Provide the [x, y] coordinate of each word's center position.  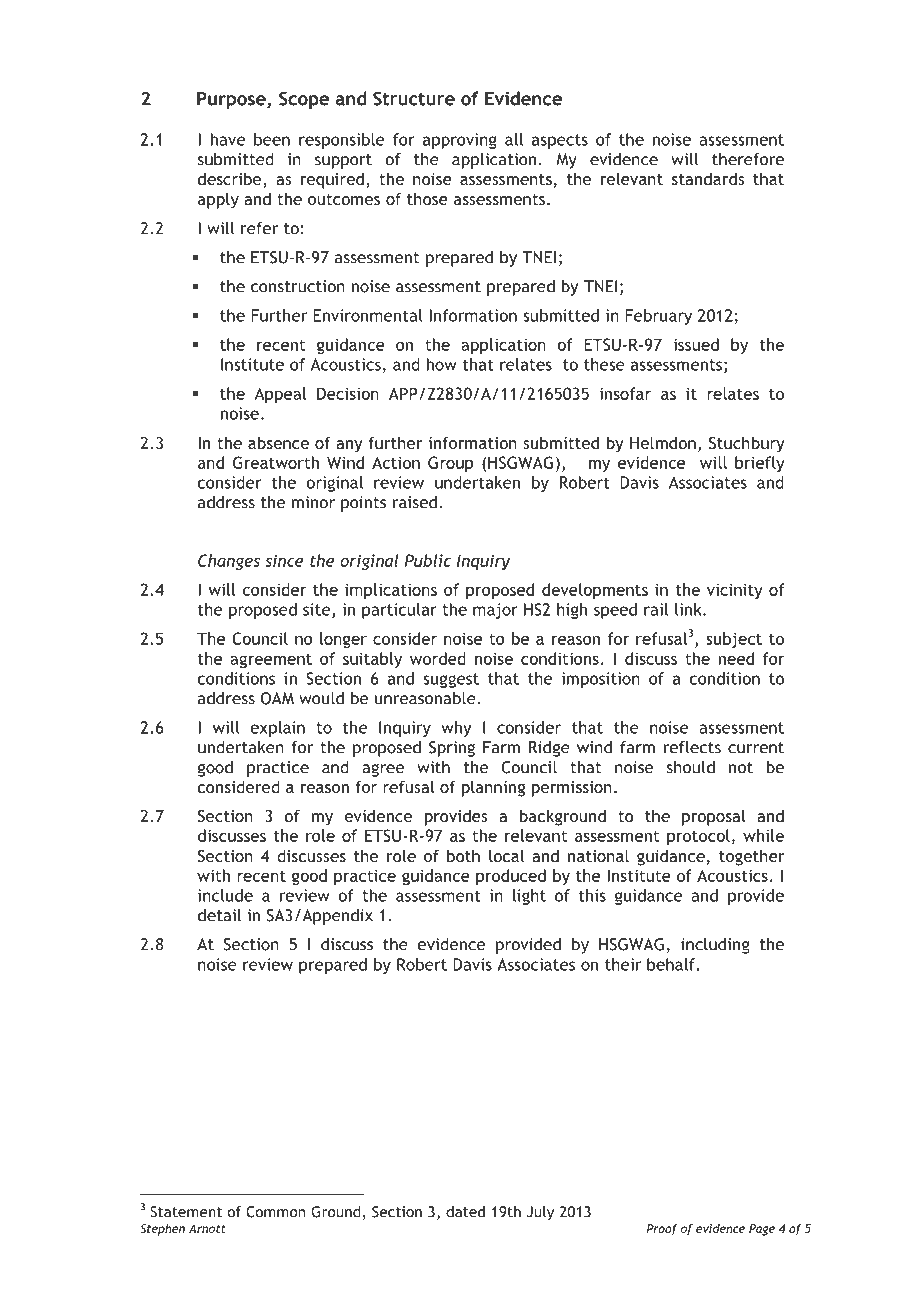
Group [451, 464]
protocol [698, 837]
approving [460, 141]
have [228, 139]
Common [275, 1212]
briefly [760, 464]
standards [708, 178]
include [225, 895]
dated [465, 1212]
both [463, 855]
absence [278, 442]
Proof [662, 1229]
